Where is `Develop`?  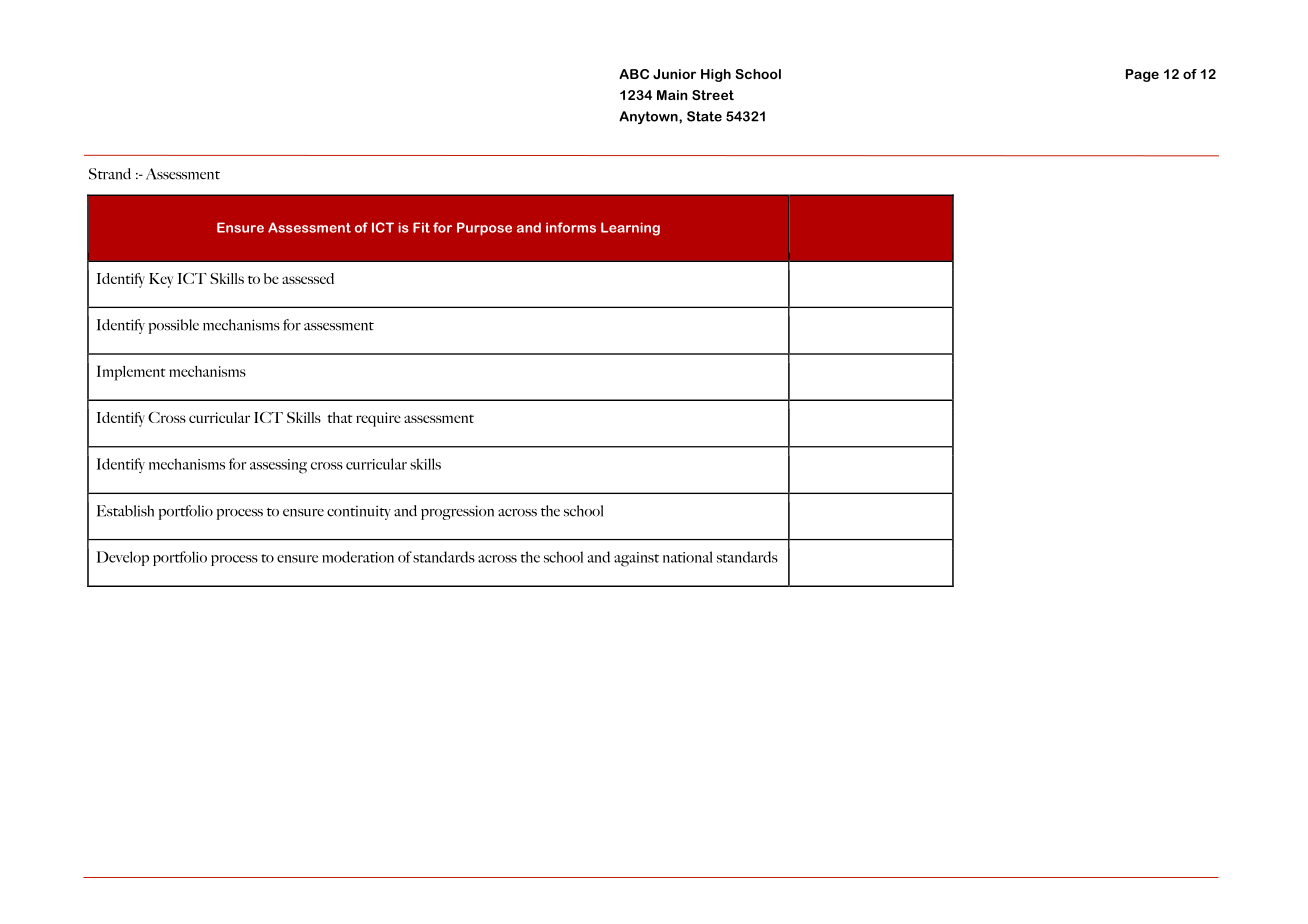
Develop is located at coordinates (123, 558).
